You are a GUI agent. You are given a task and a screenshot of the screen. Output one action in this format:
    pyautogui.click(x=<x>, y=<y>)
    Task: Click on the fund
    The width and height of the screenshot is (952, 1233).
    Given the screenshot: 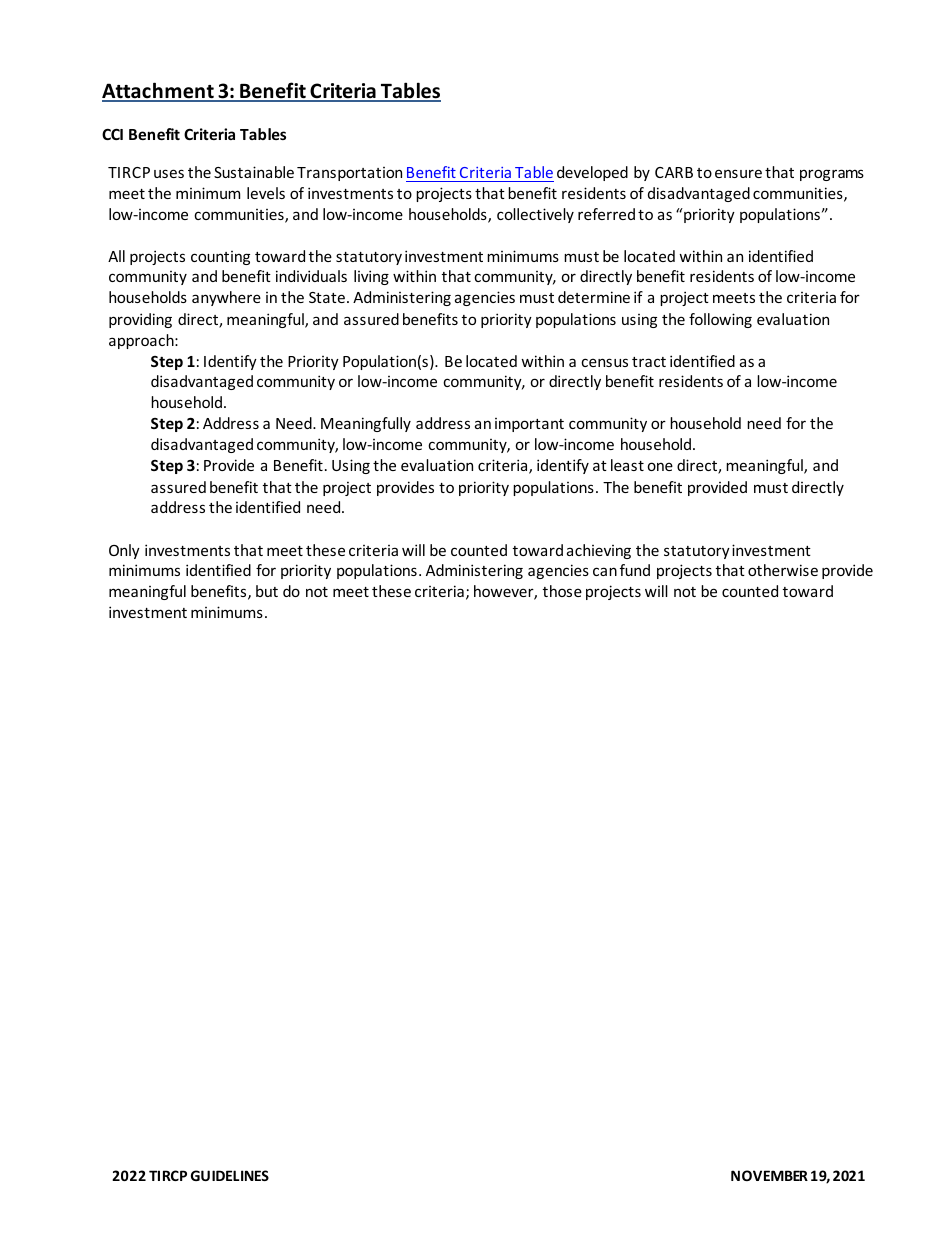 What is the action you would take?
    pyautogui.click(x=635, y=570)
